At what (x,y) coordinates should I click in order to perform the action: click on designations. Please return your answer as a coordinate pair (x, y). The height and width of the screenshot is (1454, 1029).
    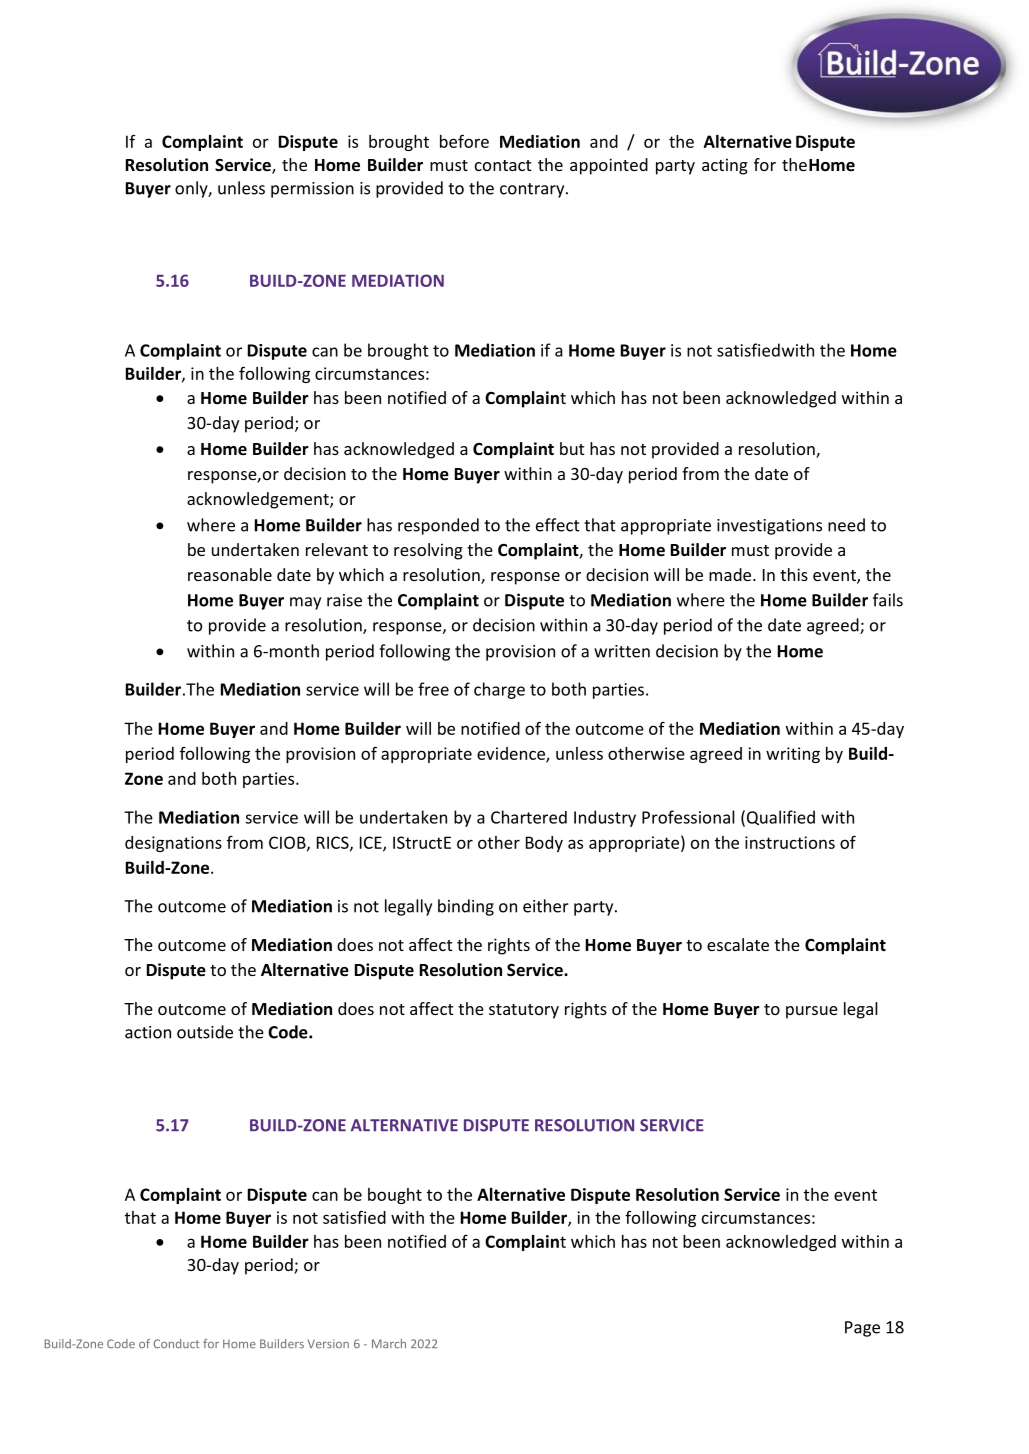
    Looking at the image, I should click on (173, 844).
